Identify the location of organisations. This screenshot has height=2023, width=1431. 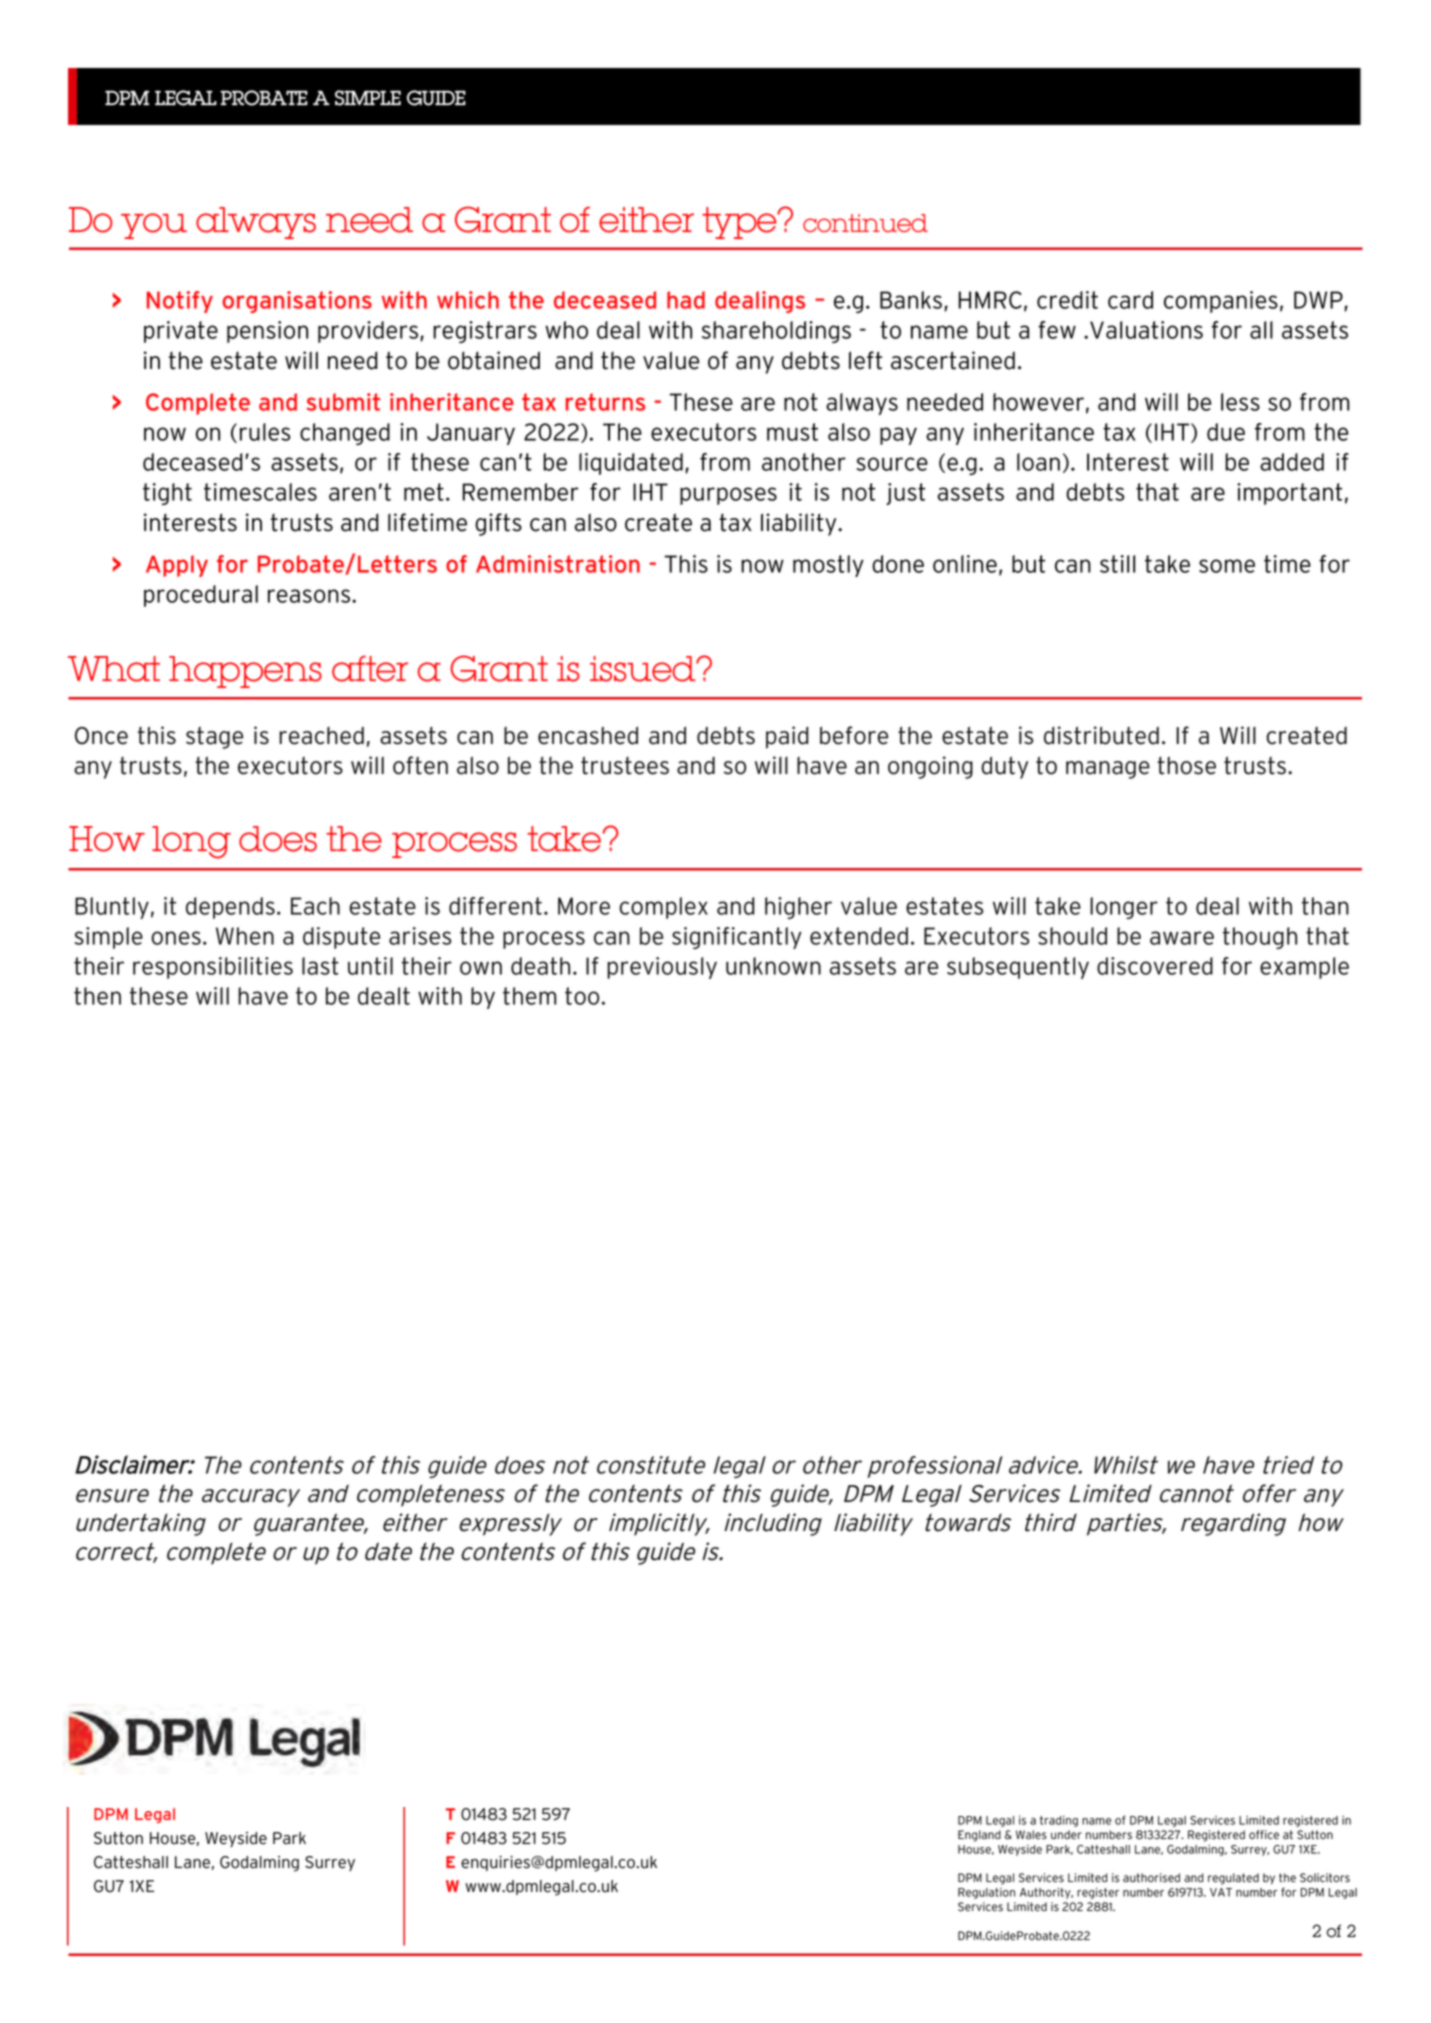
(297, 302).
